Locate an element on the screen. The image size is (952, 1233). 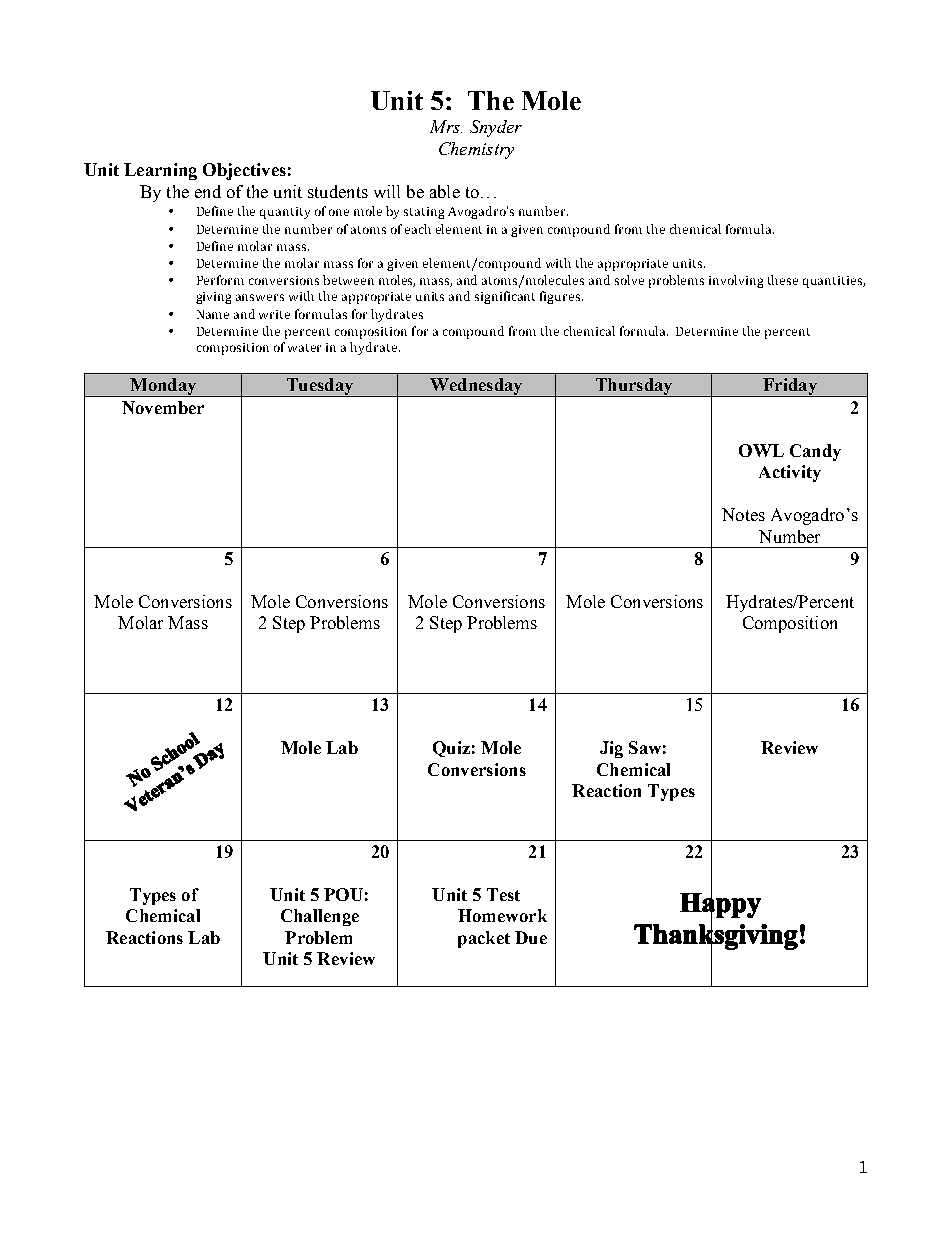
Homework is located at coordinates (502, 915).
